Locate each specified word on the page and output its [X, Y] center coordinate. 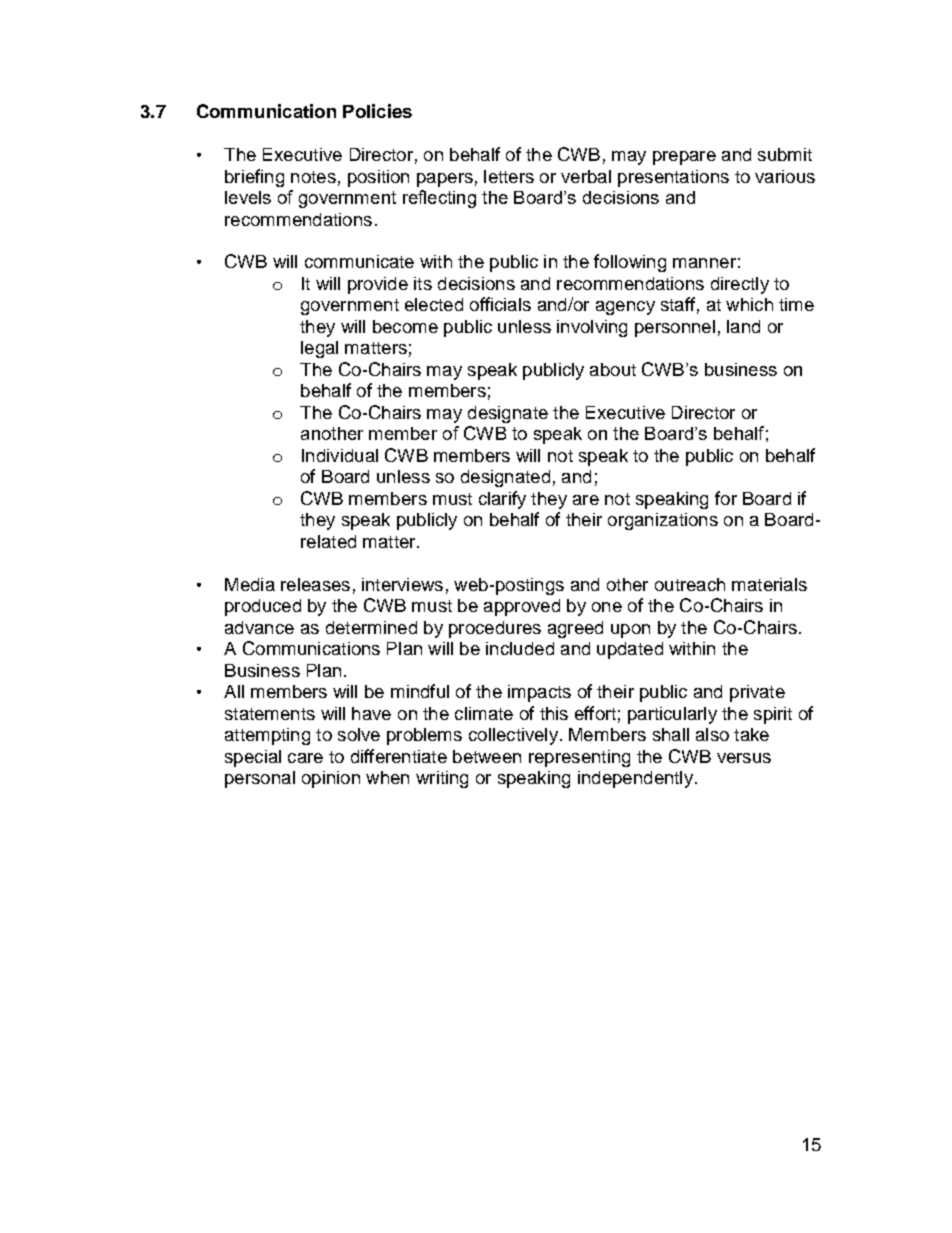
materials [769, 584]
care [305, 758]
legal [319, 349]
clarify [502, 500]
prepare [684, 158]
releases [315, 584]
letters [509, 176]
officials [500, 304]
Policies [377, 111]
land [743, 326]
